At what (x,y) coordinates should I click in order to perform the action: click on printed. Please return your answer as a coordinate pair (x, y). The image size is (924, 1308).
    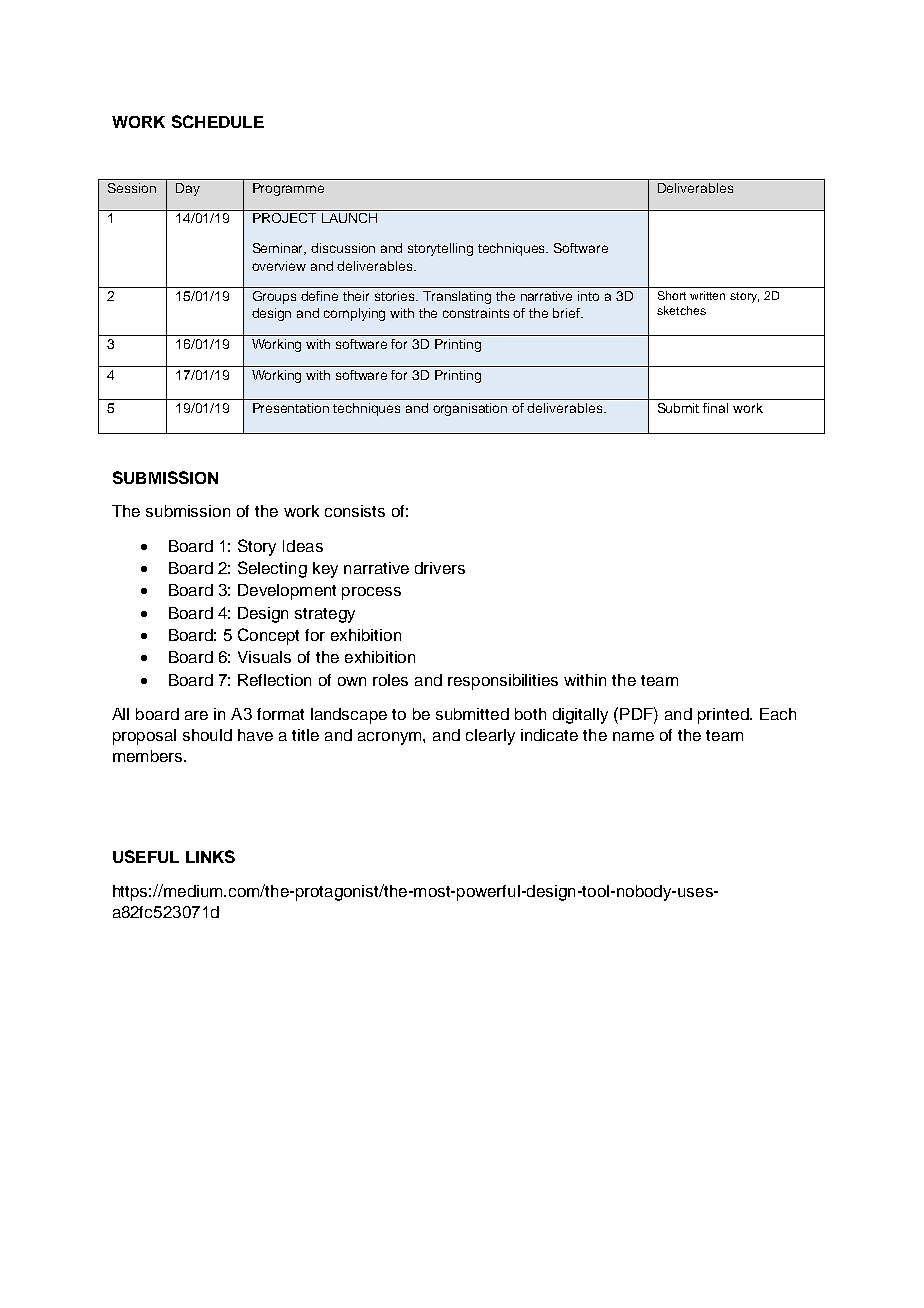
    Looking at the image, I should click on (724, 716).
